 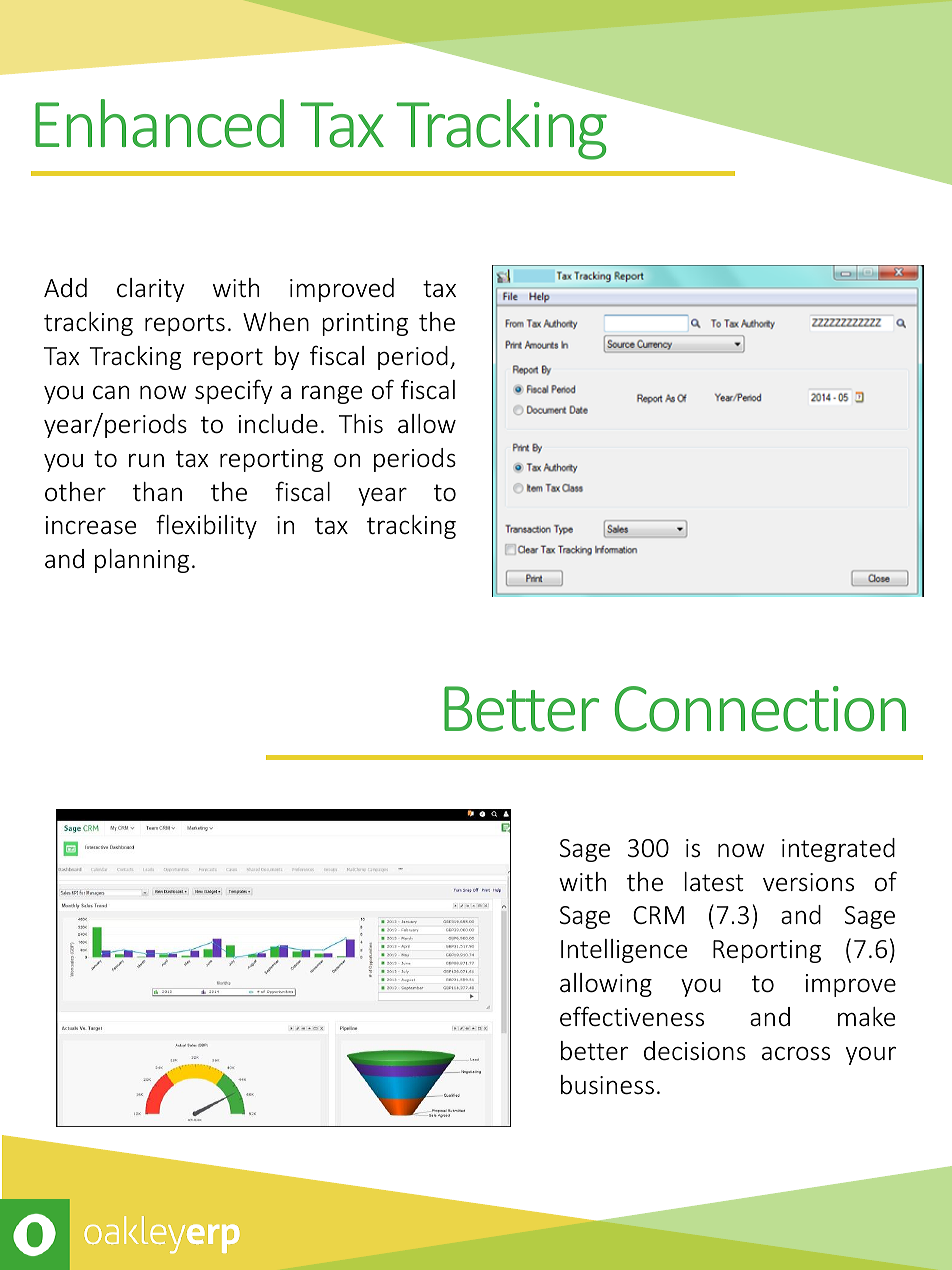 I want to click on When, so click(x=276, y=322).
